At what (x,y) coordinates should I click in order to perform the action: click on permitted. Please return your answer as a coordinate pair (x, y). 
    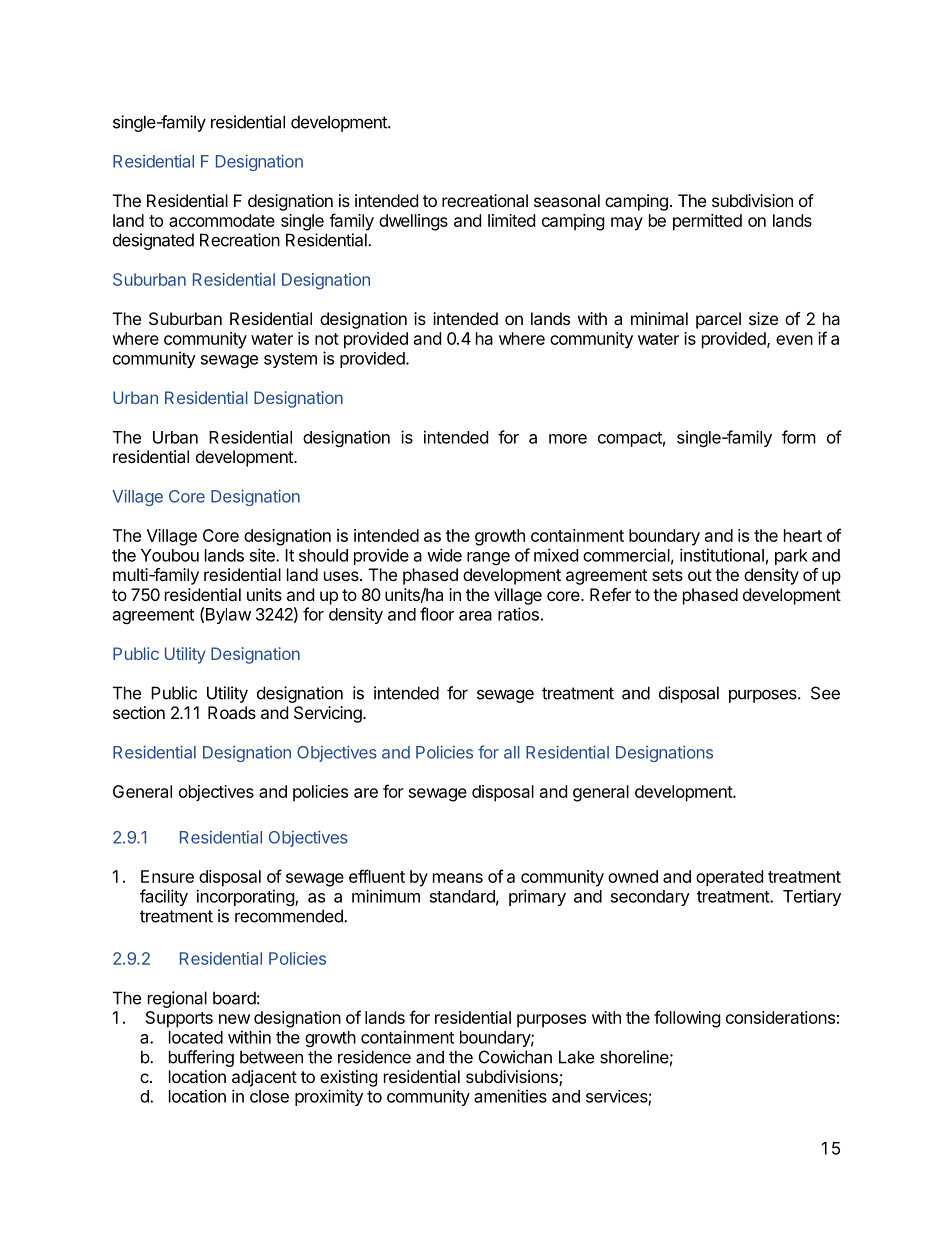
    Looking at the image, I should click on (707, 222).
